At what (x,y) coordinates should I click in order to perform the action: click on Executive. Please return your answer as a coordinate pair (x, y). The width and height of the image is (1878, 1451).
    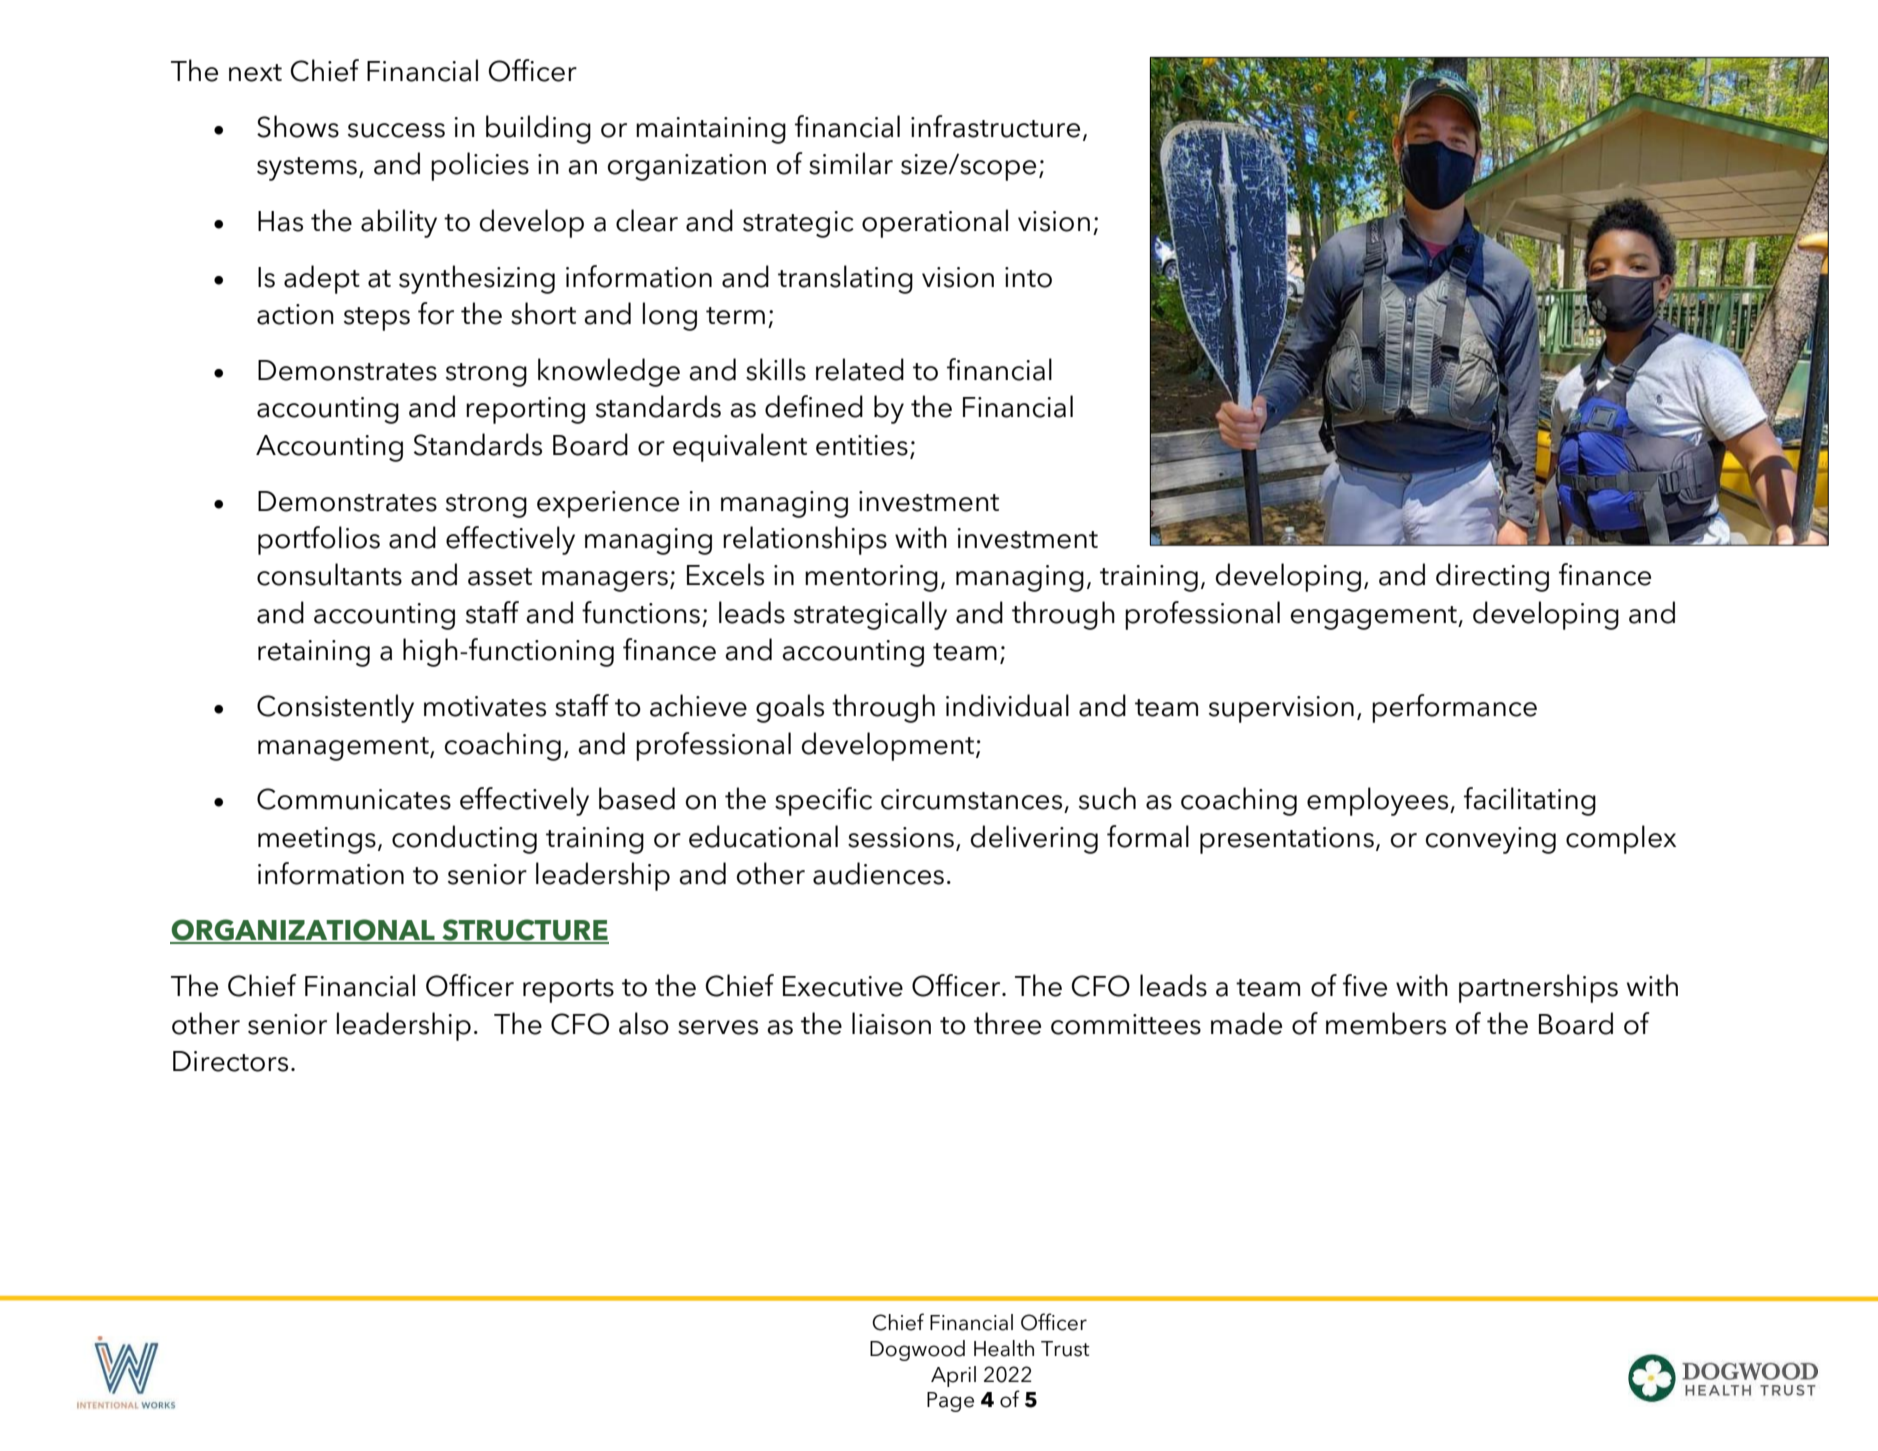
    Looking at the image, I should click on (843, 986).
